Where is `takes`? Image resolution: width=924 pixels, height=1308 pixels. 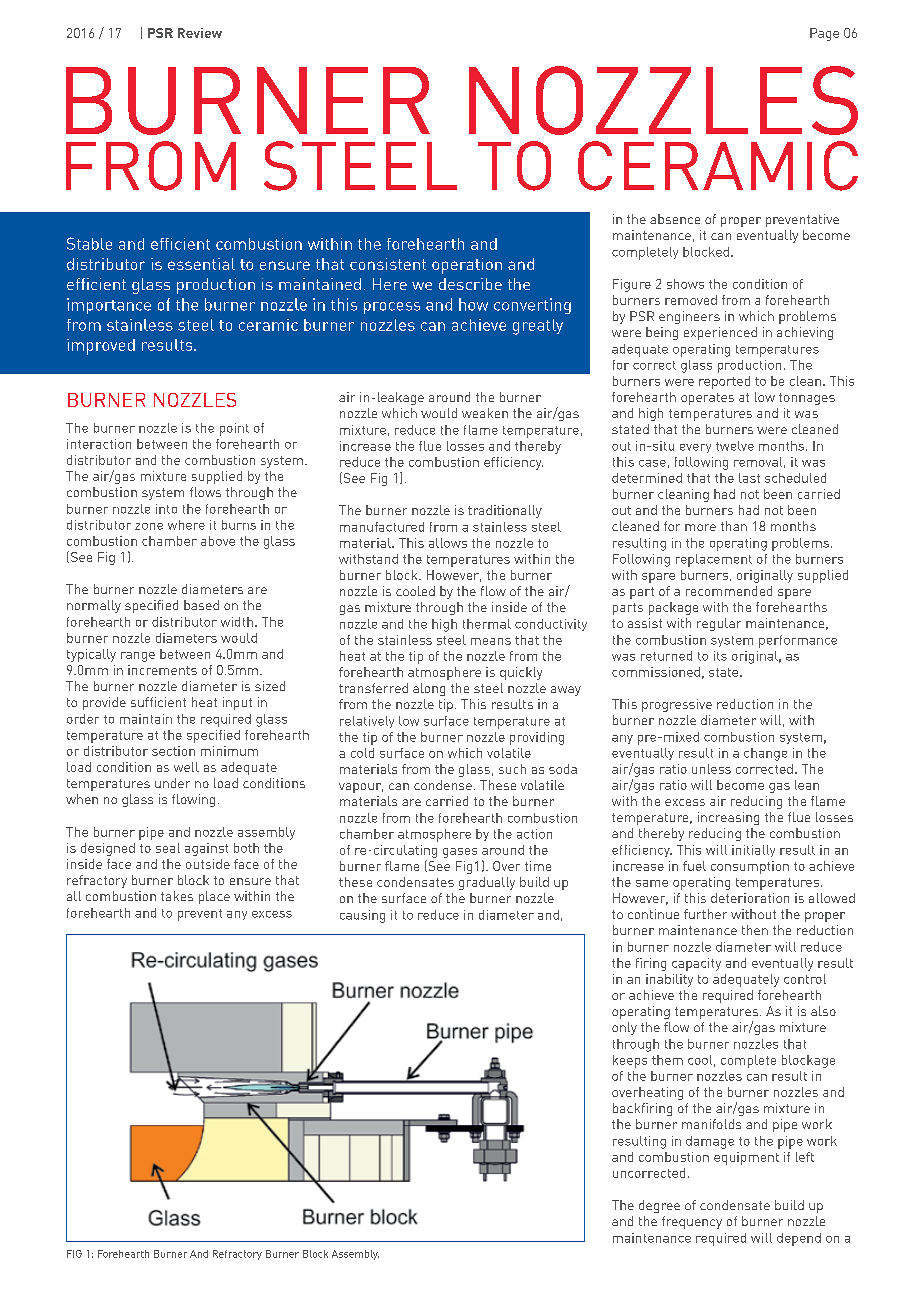 takes is located at coordinates (177, 896).
